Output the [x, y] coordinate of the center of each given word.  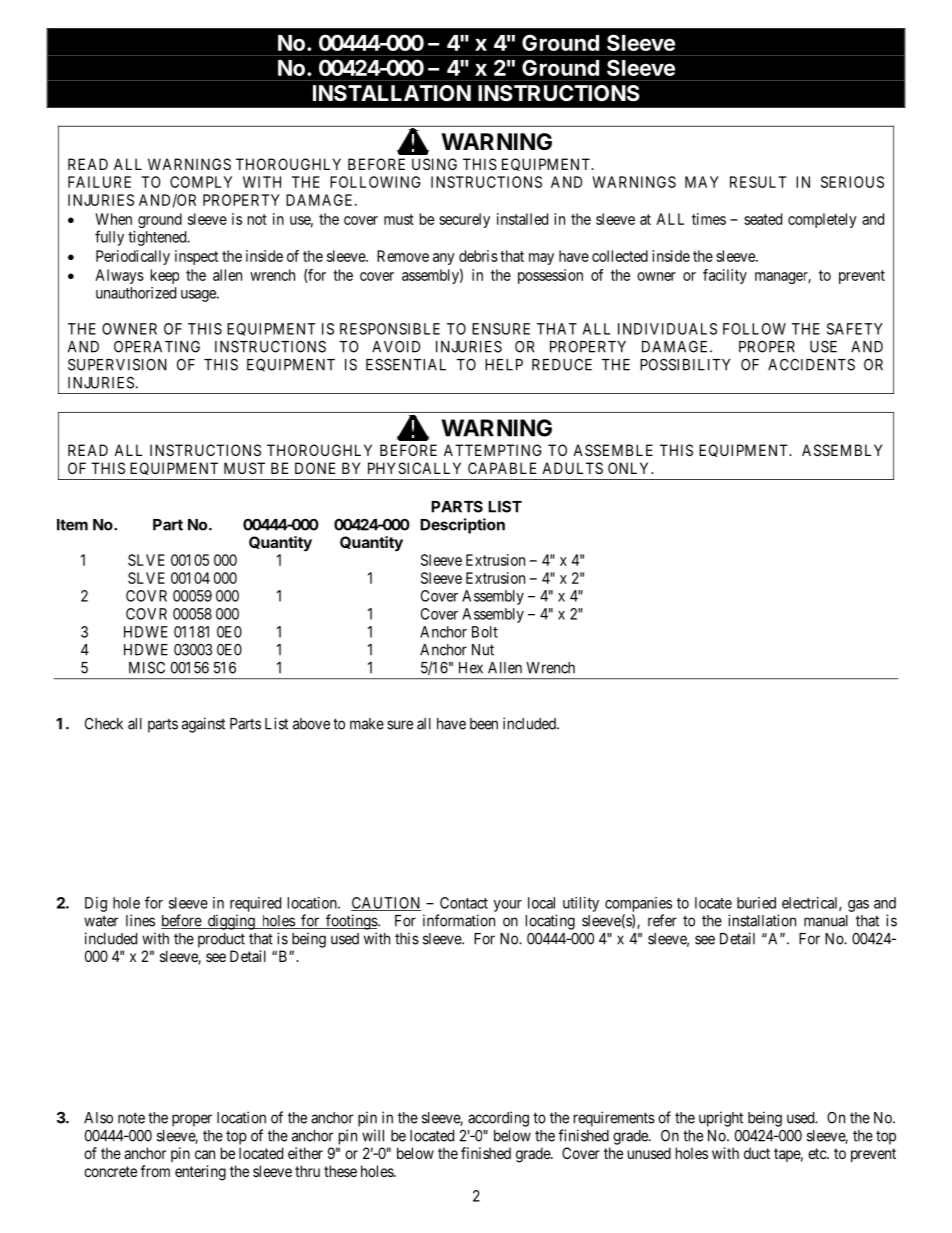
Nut [483, 650]
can [205, 1154]
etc [818, 1153]
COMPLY [201, 182]
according [498, 1119]
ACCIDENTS [811, 364]
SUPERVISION [117, 364]
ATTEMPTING [493, 450]
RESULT [758, 182]
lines [140, 920]
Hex [471, 668]
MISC [147, 667]
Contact [464, 903]
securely [464, 220]
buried [756, 903]
